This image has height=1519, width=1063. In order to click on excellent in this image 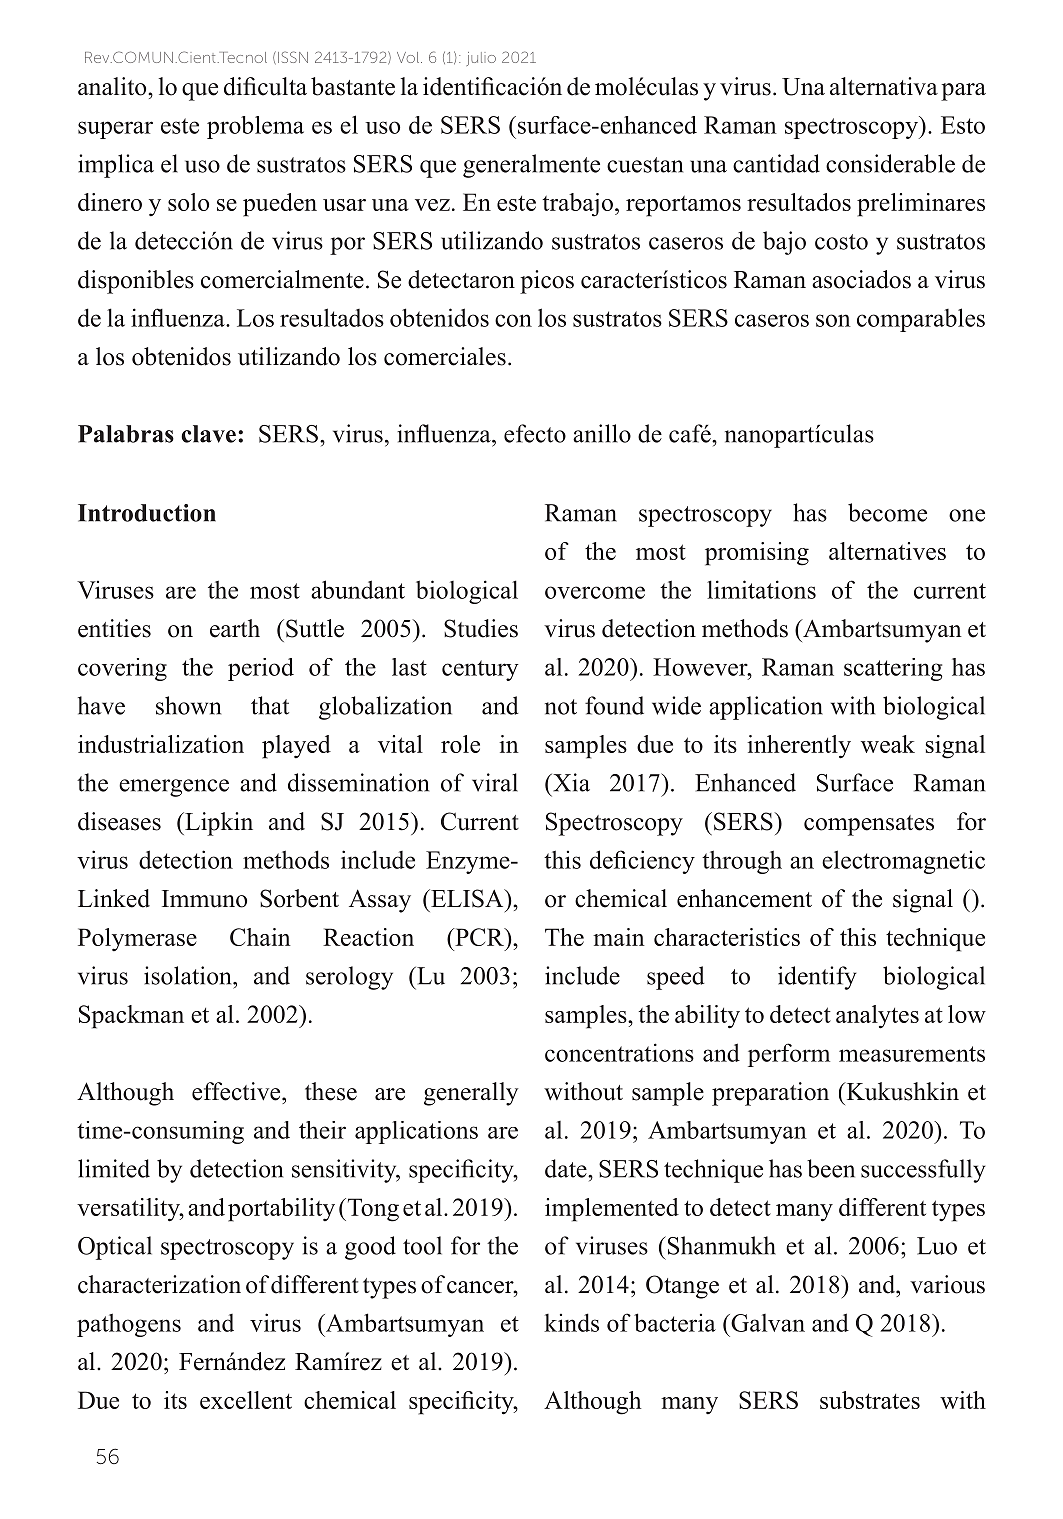, I will do `click(246, 1400)`.
